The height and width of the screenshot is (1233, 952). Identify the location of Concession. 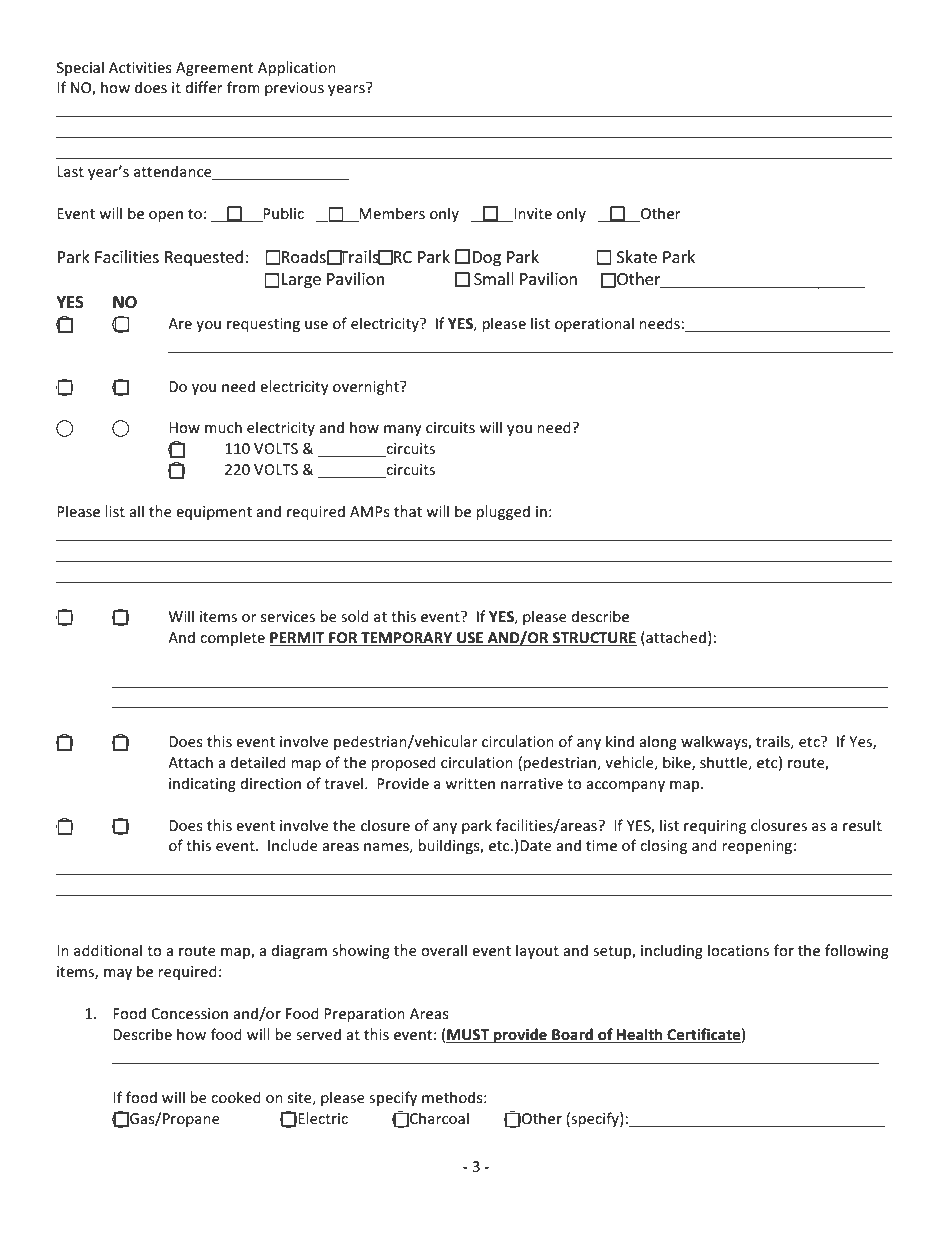
(189, 1013).
